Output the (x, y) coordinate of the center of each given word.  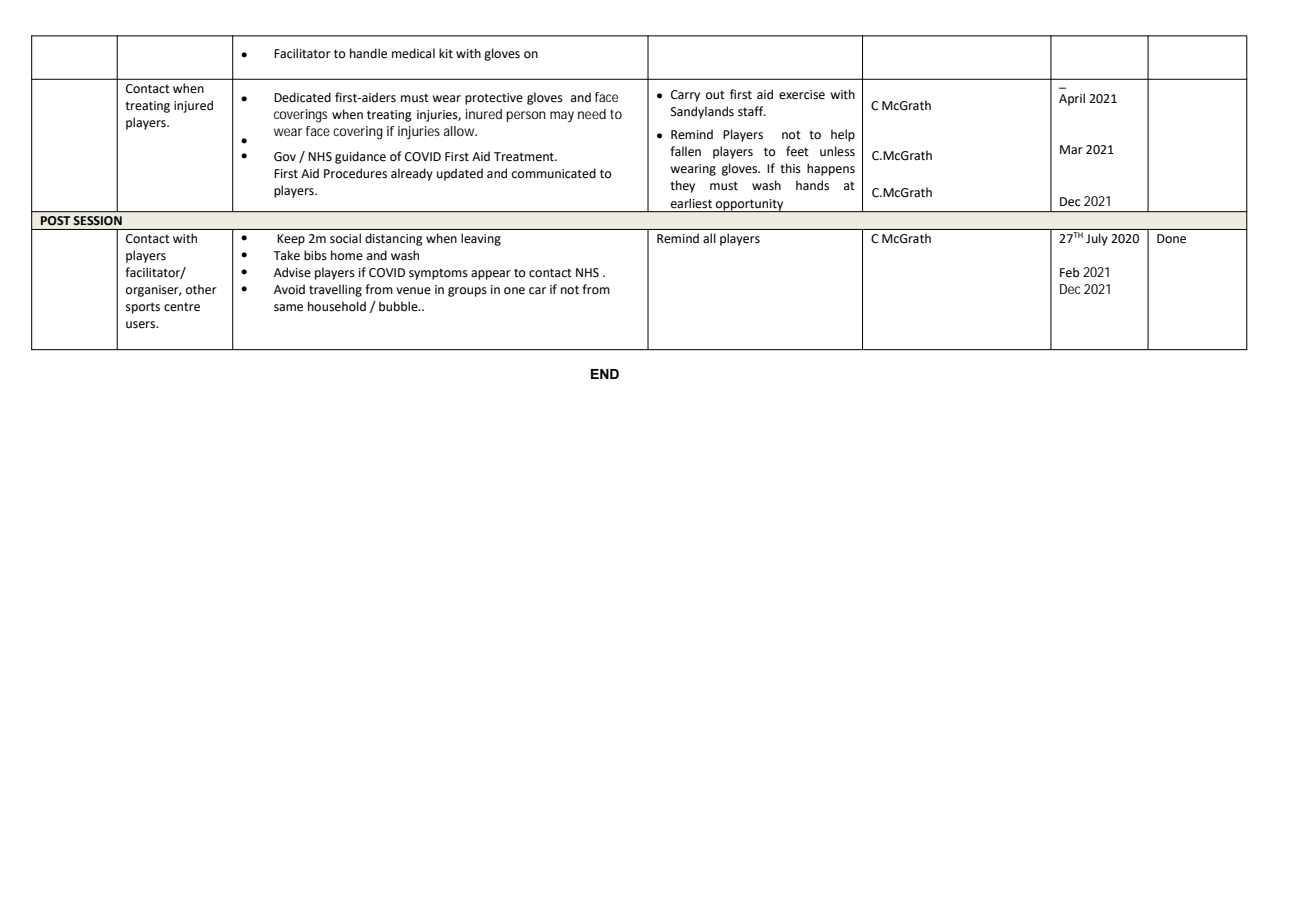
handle (368, 53)
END (605, 374)
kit (446, 53)
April (1072, 99)
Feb (1069, 272)
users (141, 325)
